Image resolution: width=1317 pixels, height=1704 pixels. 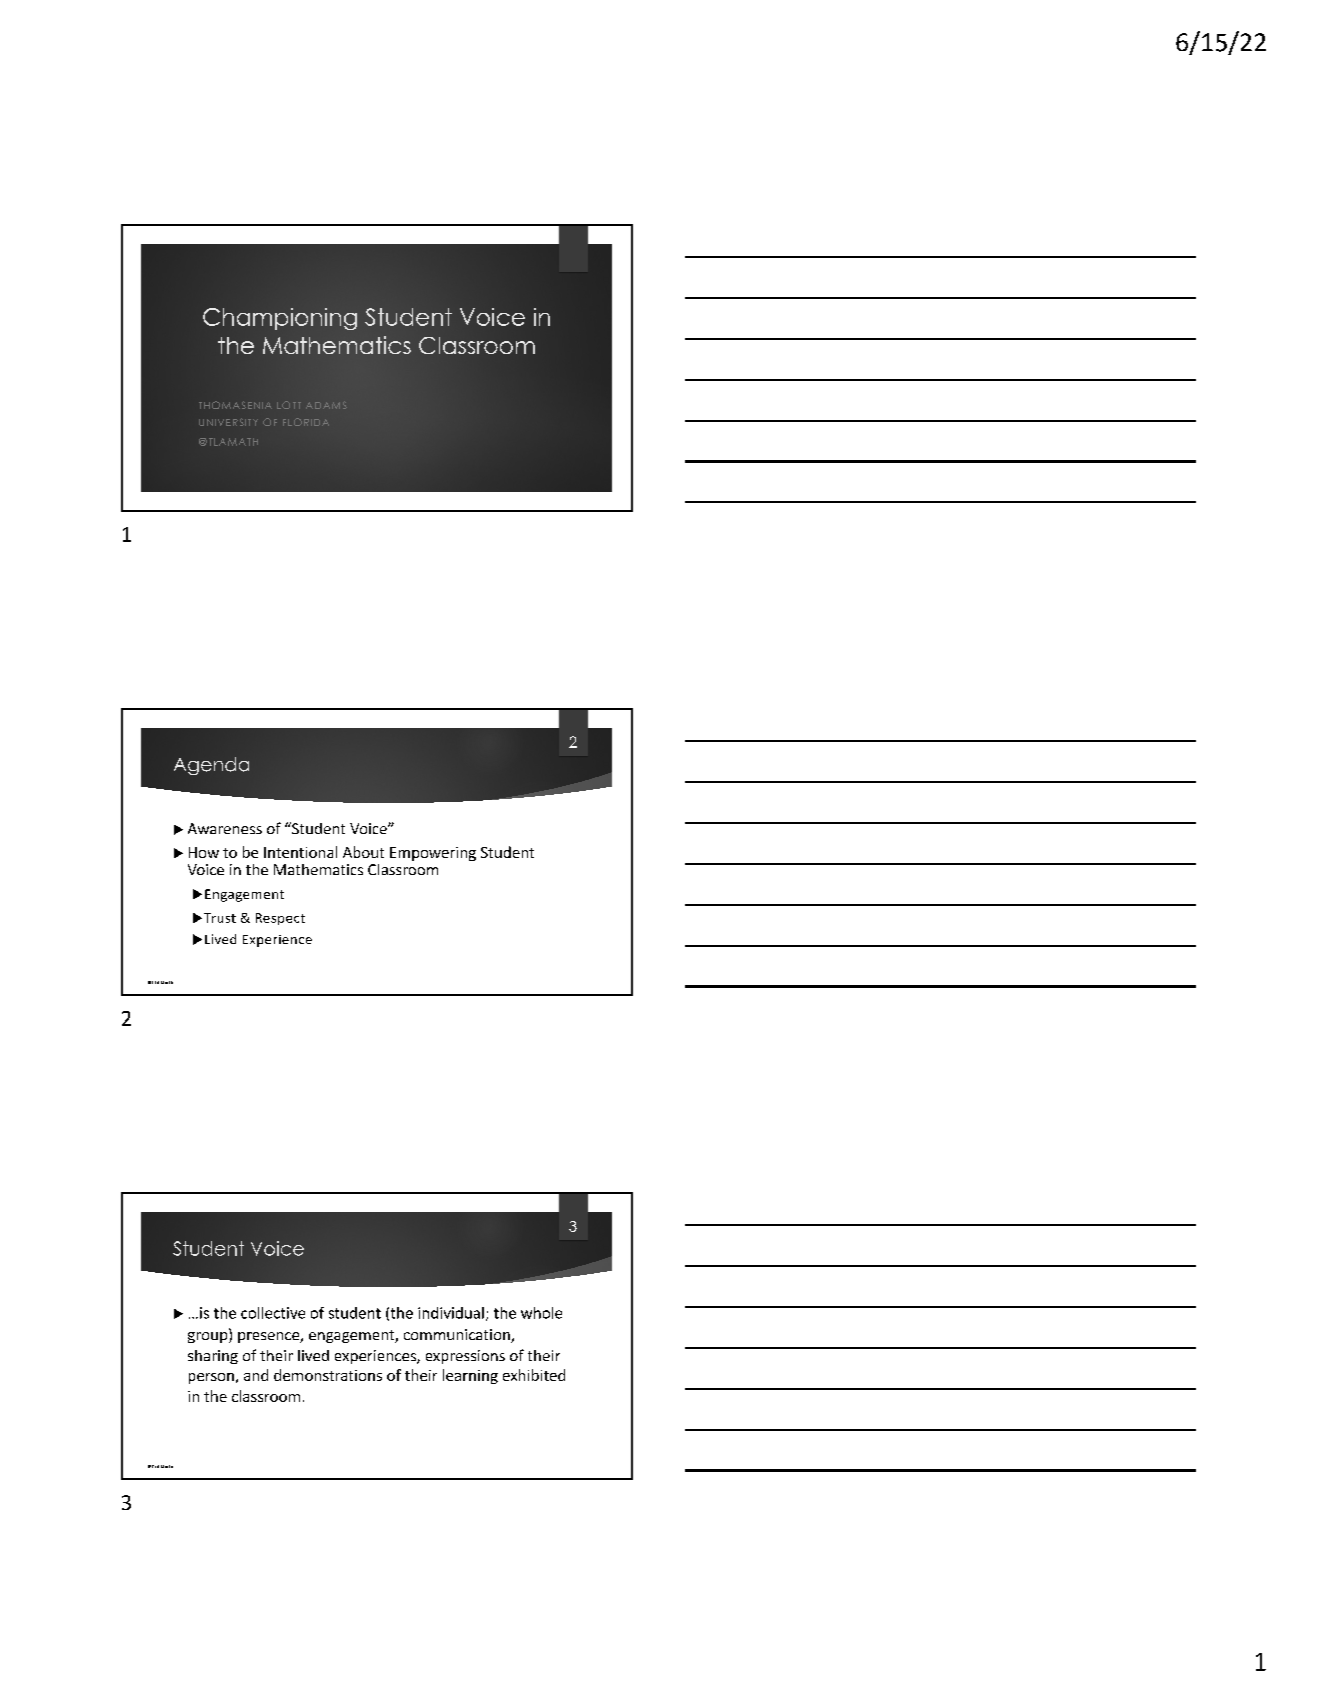 What do you see at coordinates (433, 854) in the screenshot?
I see `Empowering` at bounding box center [433, 854].
